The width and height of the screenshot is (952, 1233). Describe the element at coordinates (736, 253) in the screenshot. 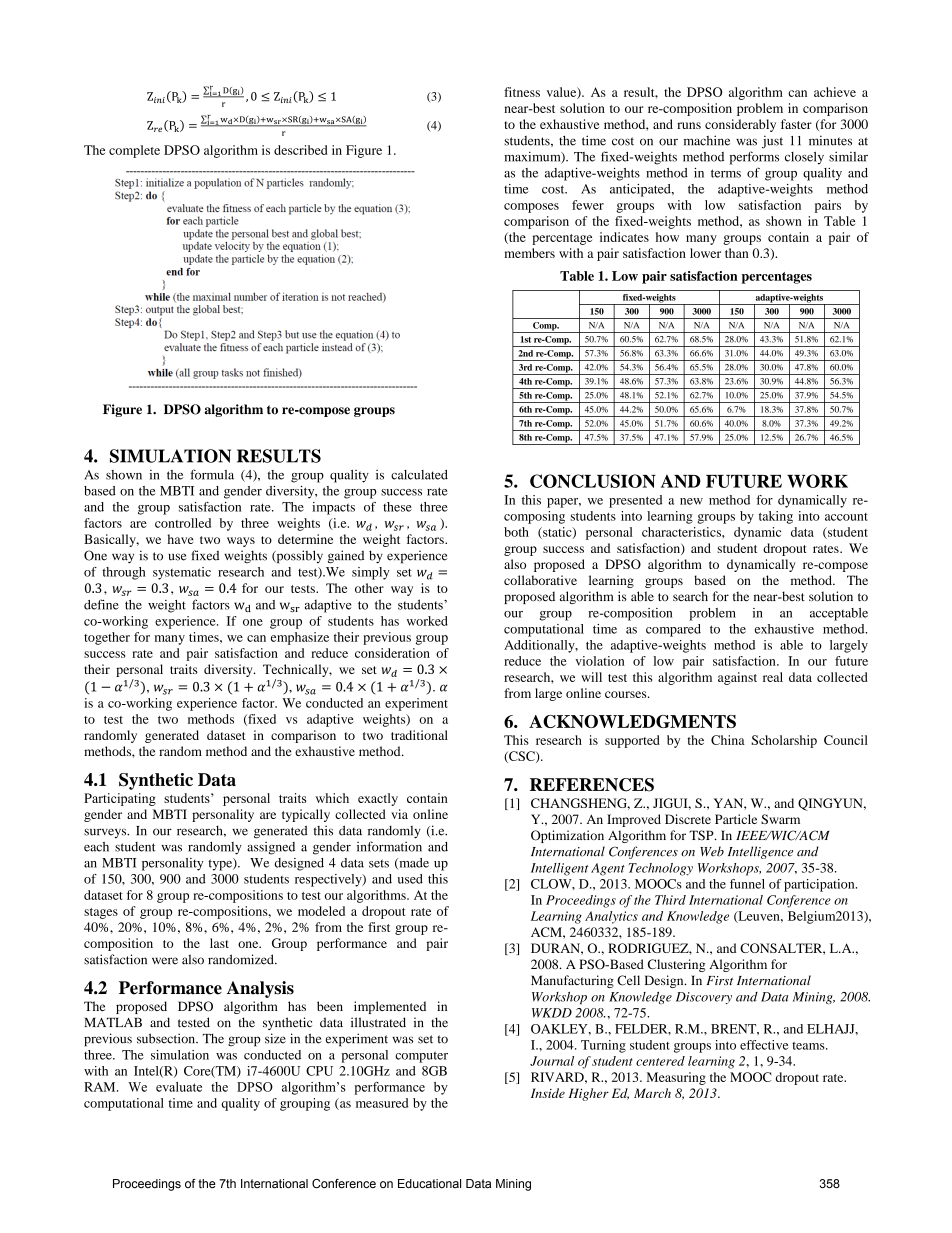

I see `than` at that location.
